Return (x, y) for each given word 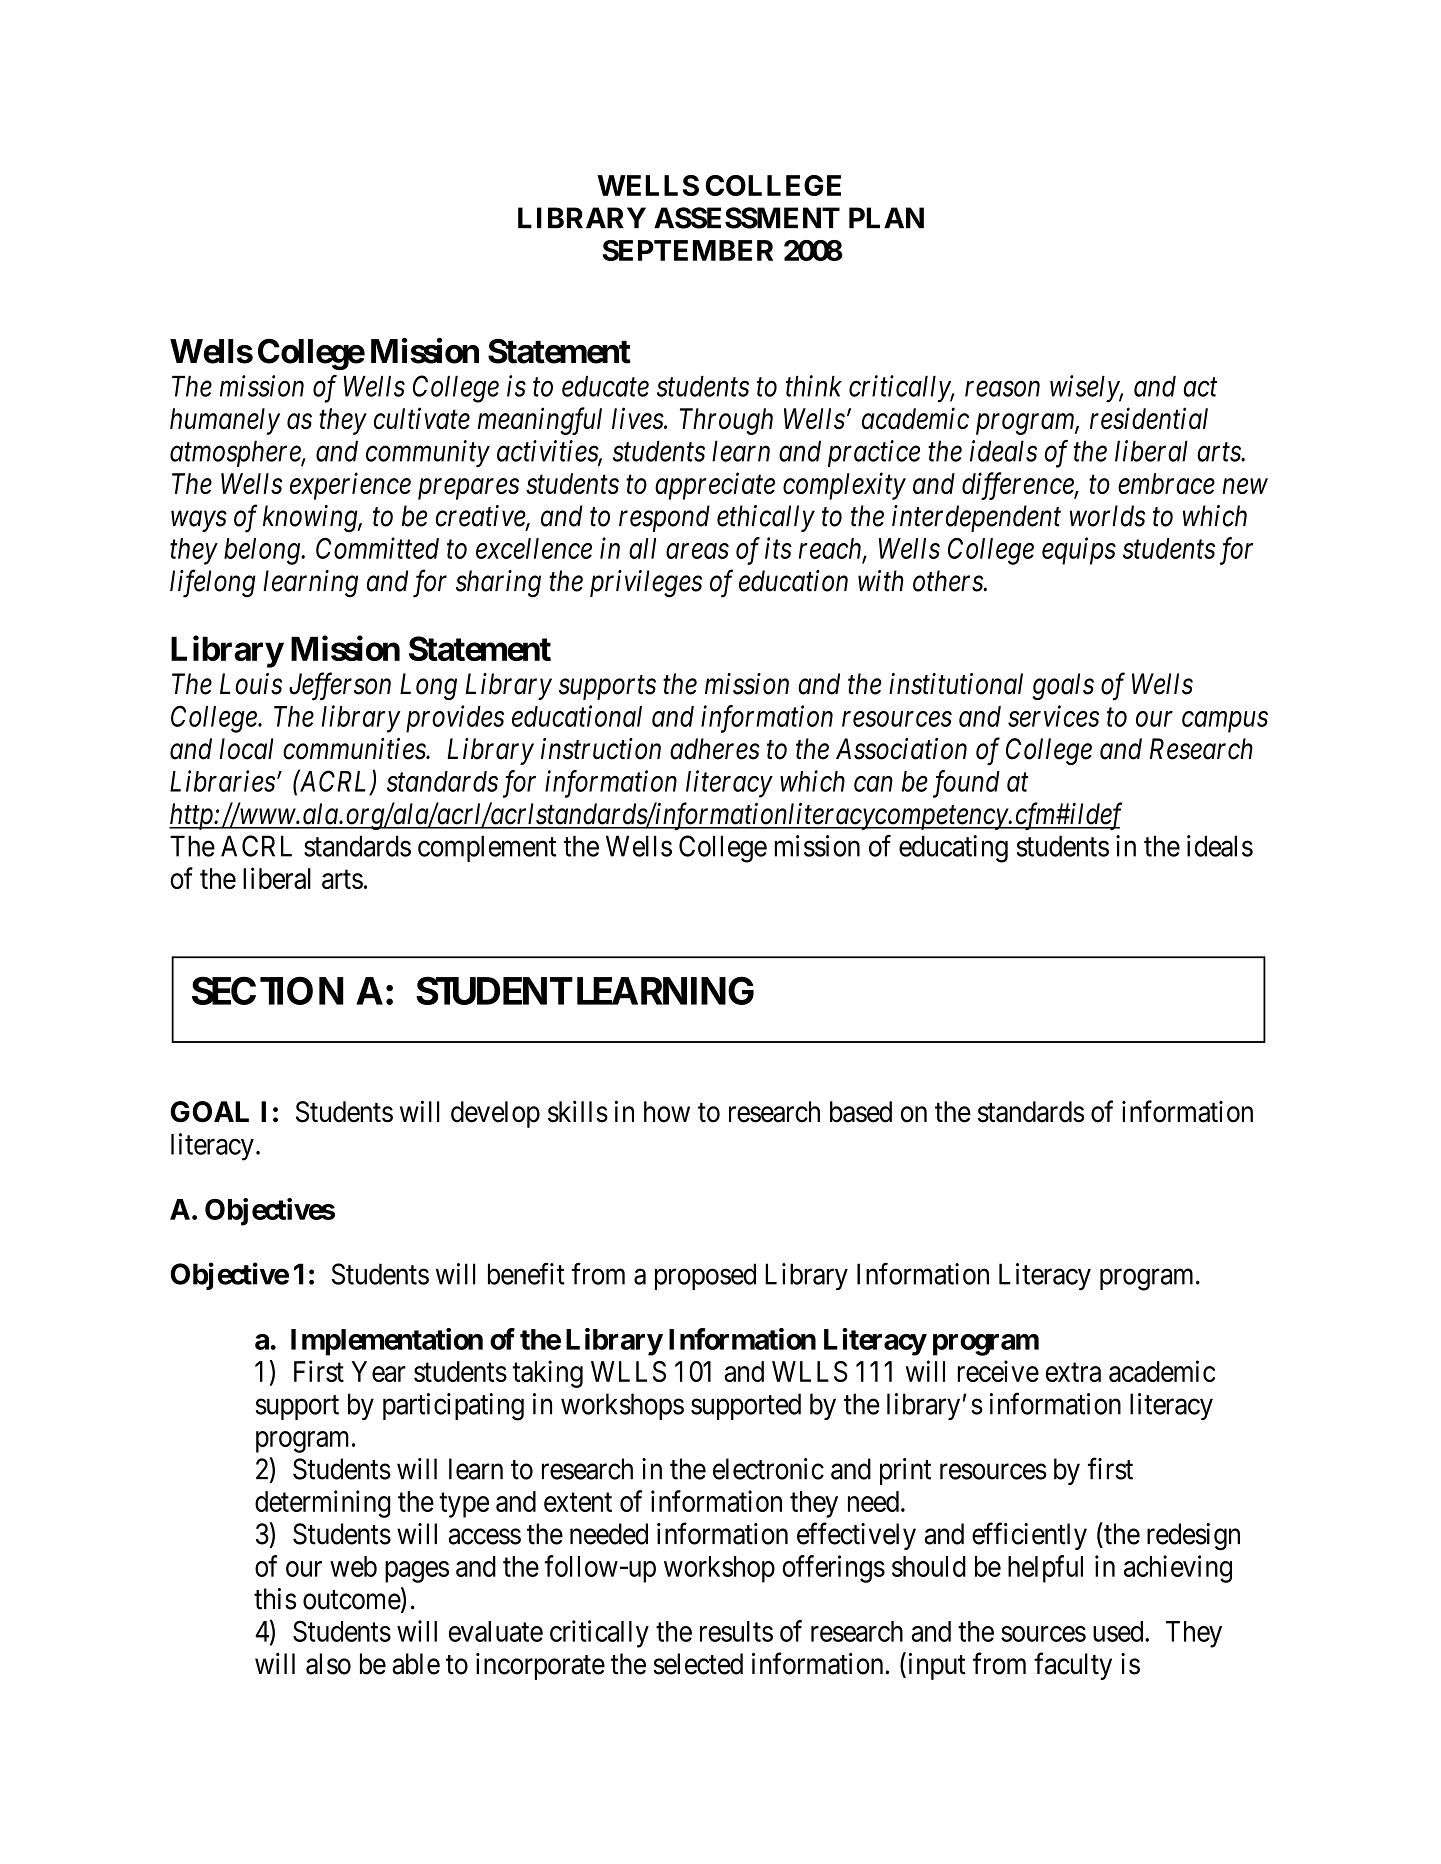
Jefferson (340, 686)
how (667, 1112)
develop (495, 1114)
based (861, 1112)
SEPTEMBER (688, 250)
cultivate (422, 418)
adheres (715, 749)
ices (1077, 716)
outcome (352, 1600)
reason (1002, 389)
